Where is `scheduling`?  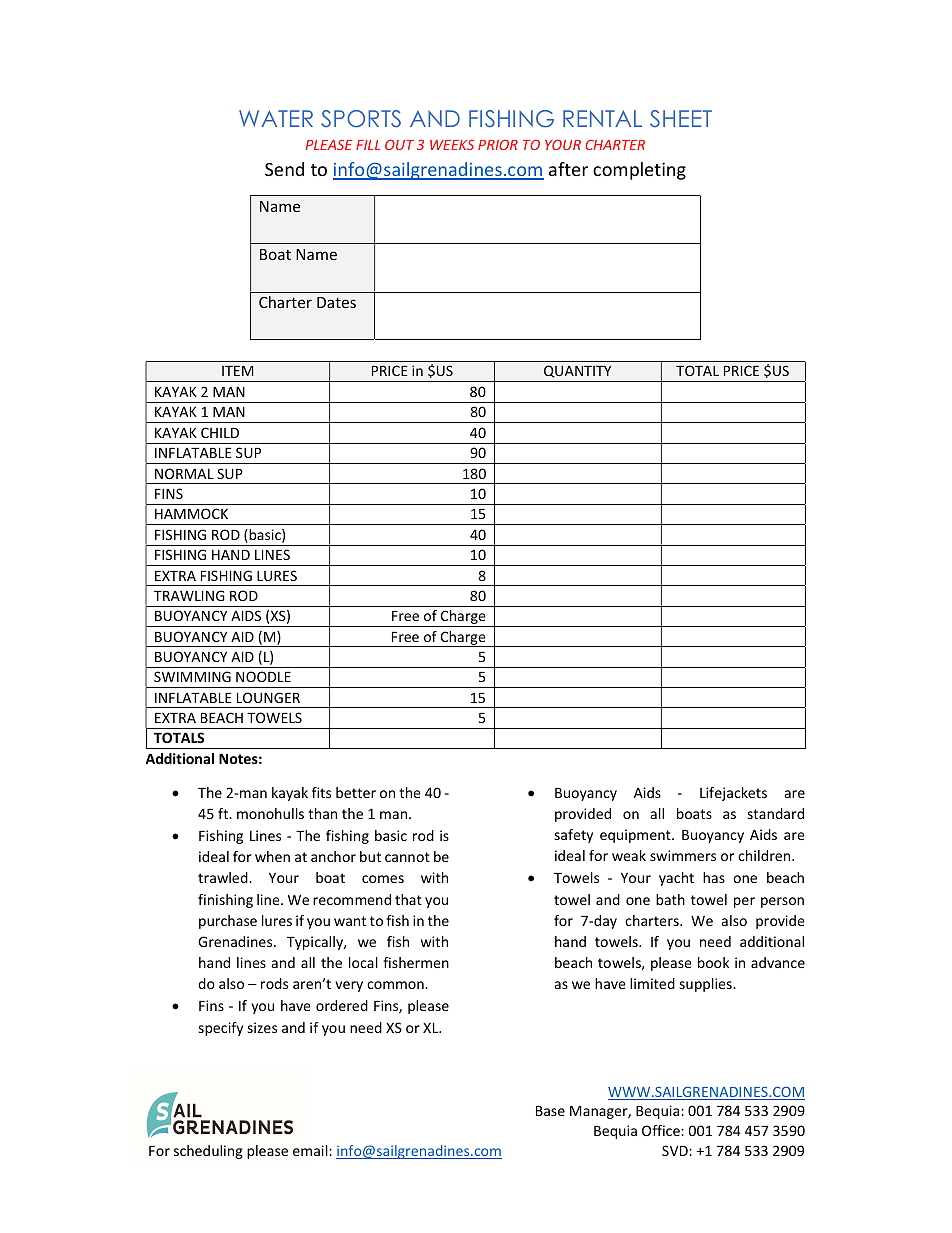
scheduling is located at coordinates (208, 1152).
